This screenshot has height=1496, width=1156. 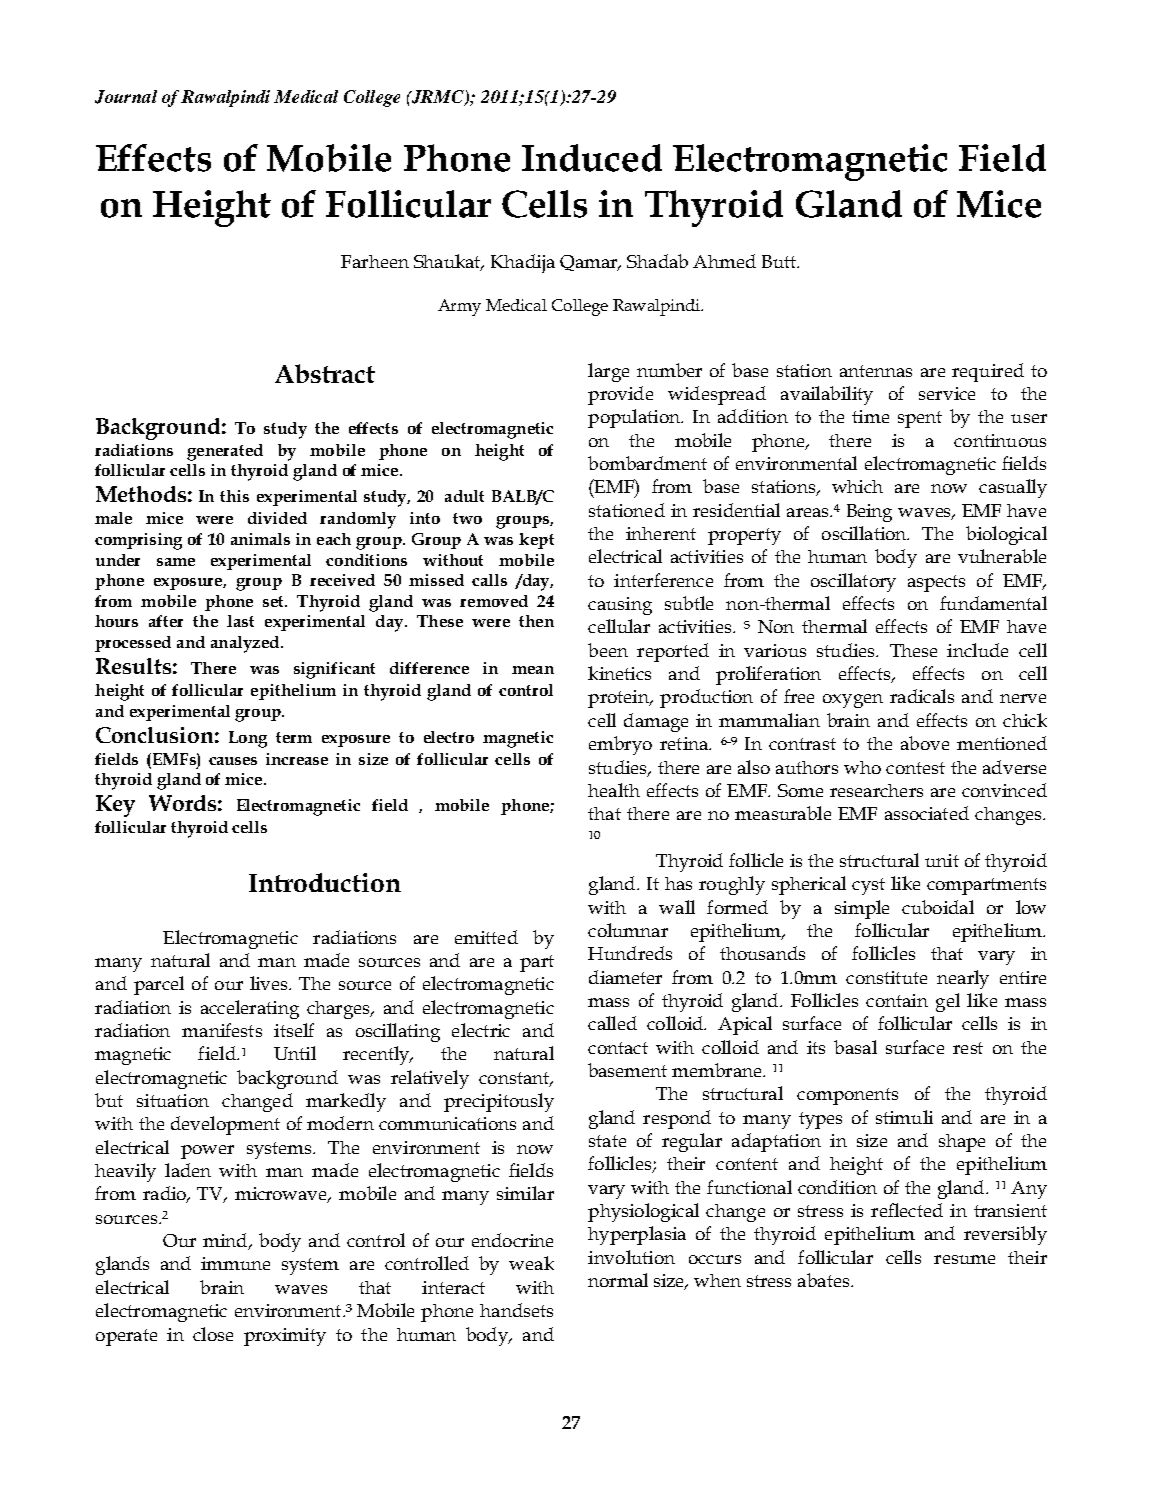 I want to click on Butt, so click(x=780, y=261).
